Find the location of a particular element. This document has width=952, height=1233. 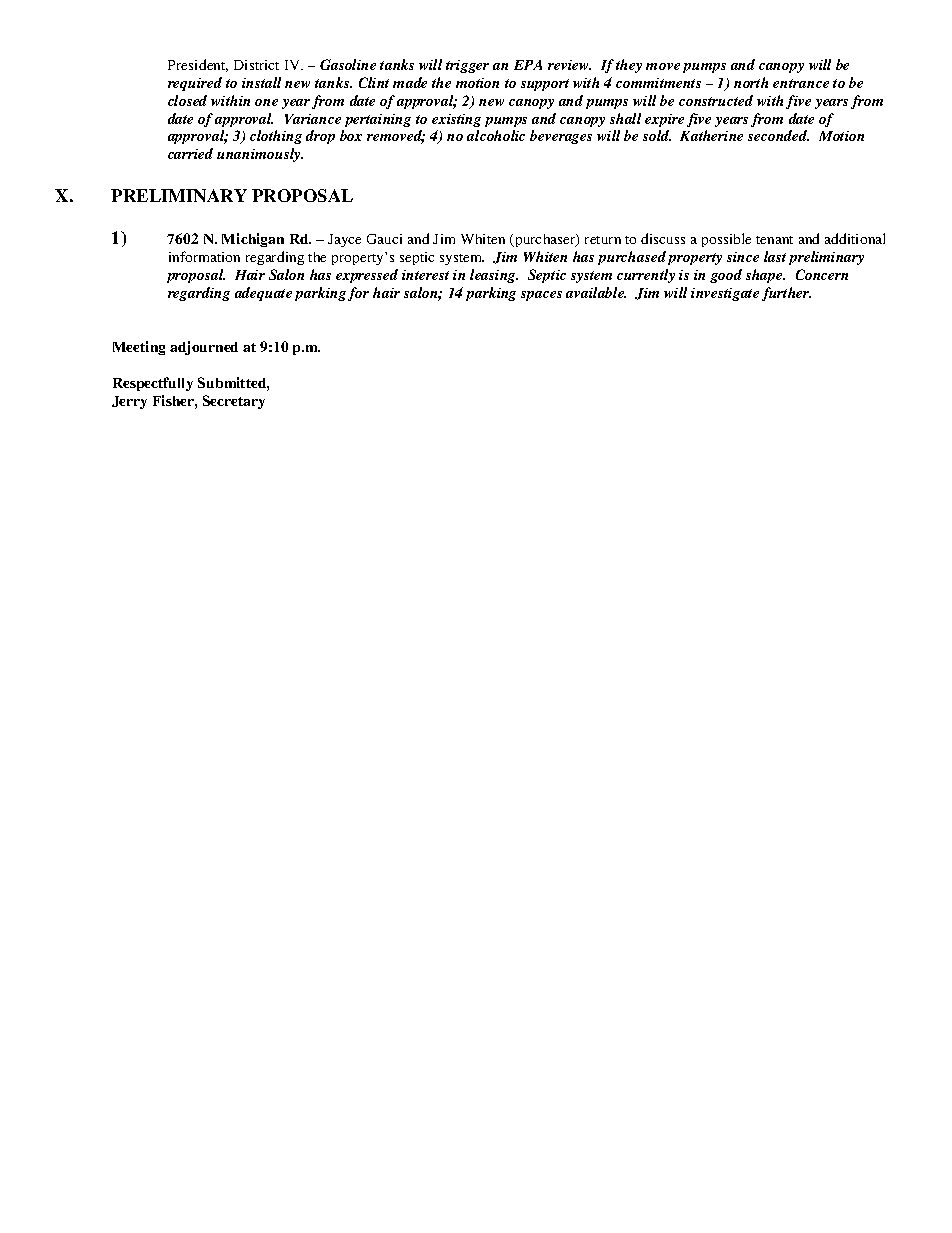

leasing is located at coordinates (494, 276).
